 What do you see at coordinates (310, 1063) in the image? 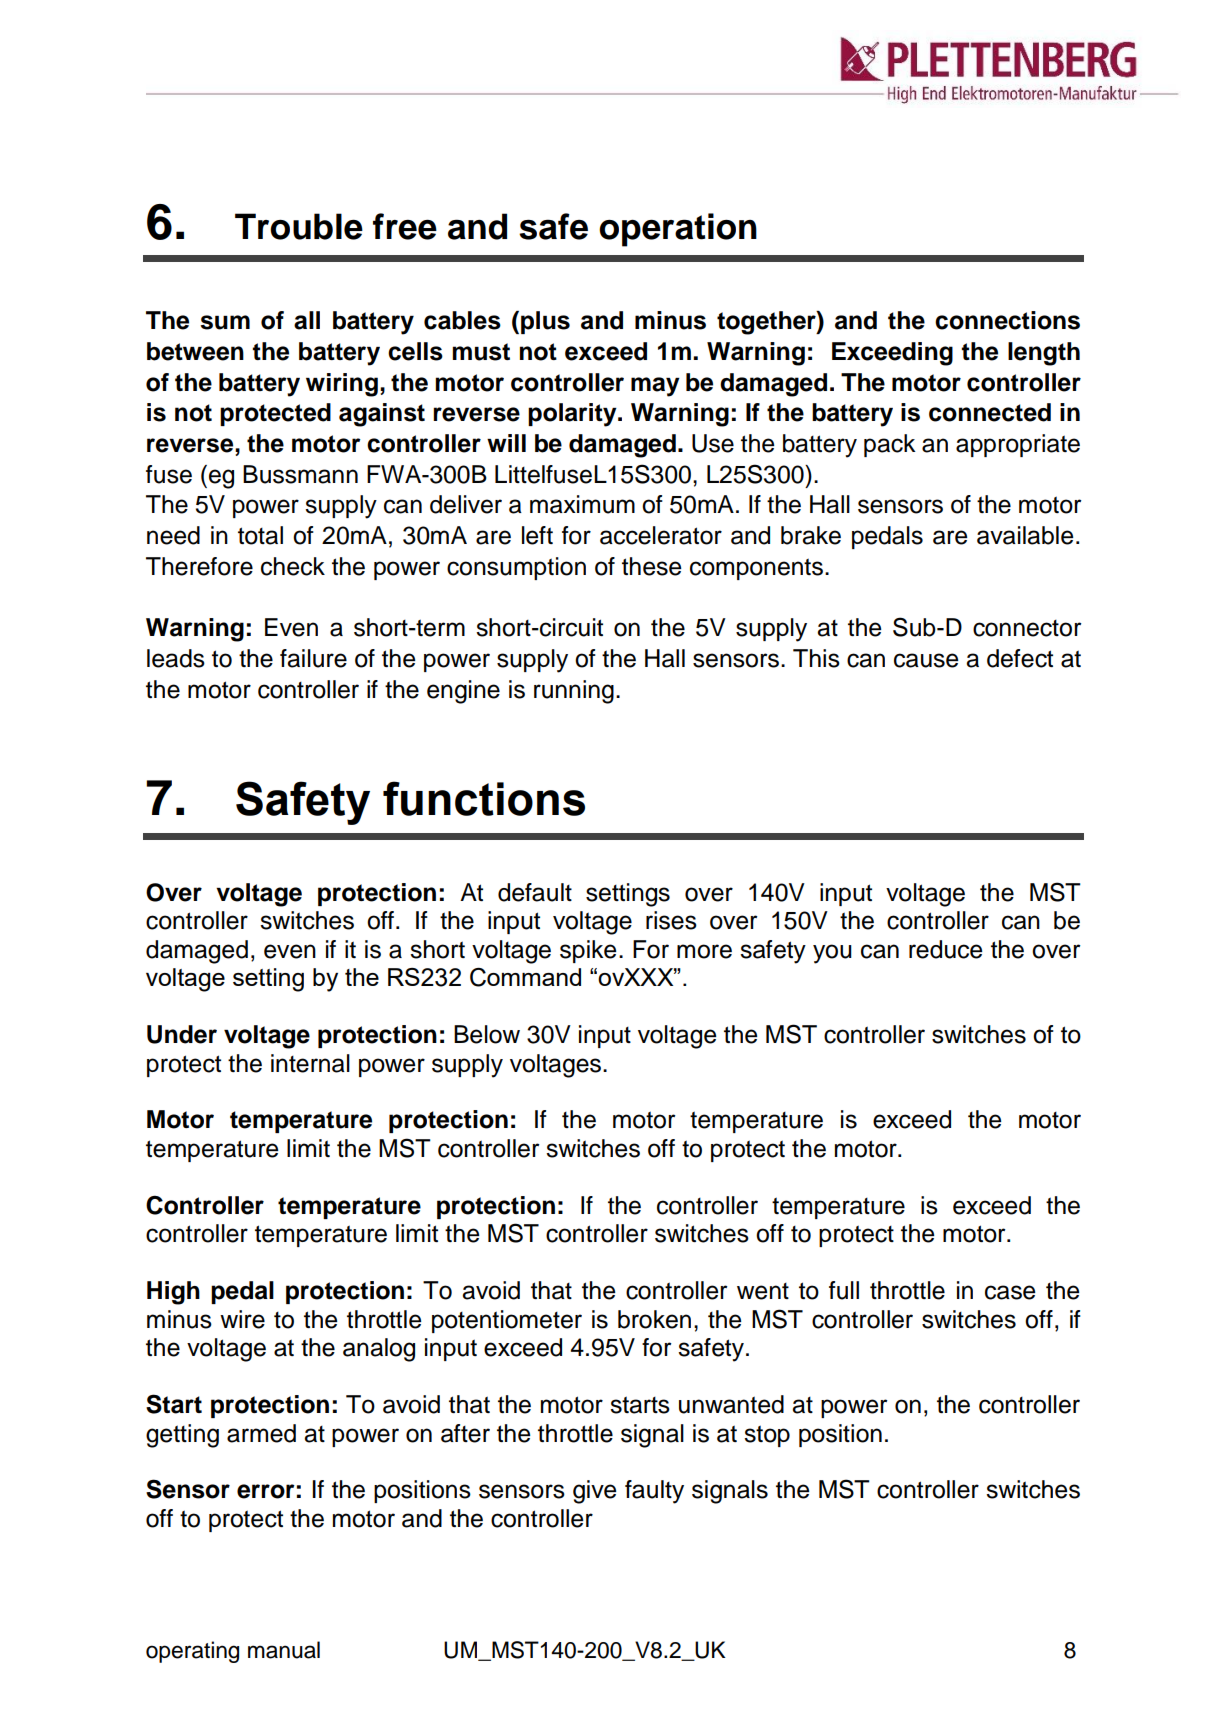
I see `internal` at bounding box center [310, 1063].
